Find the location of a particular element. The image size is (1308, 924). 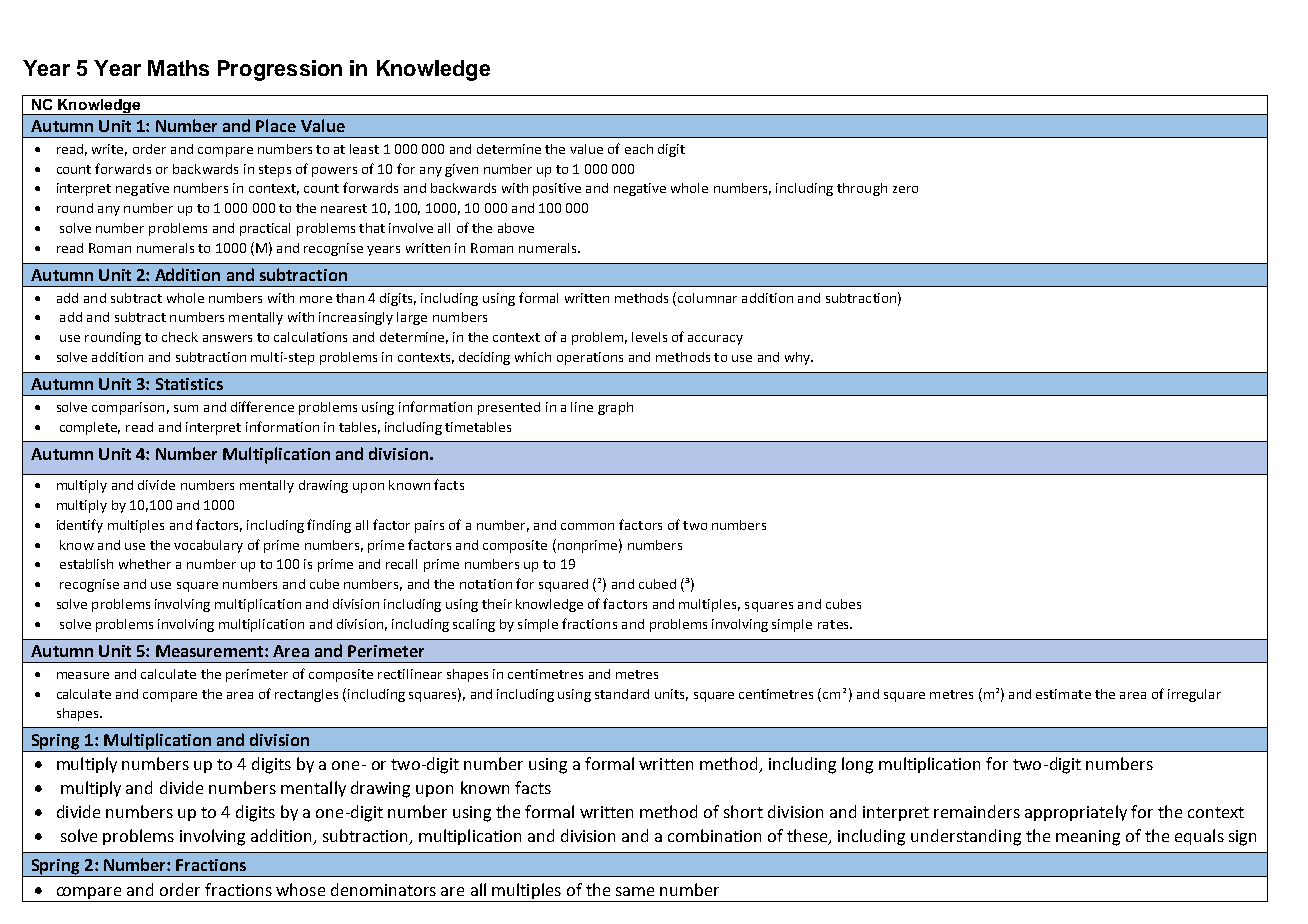

Maths is located at coordinates (178, 68).
